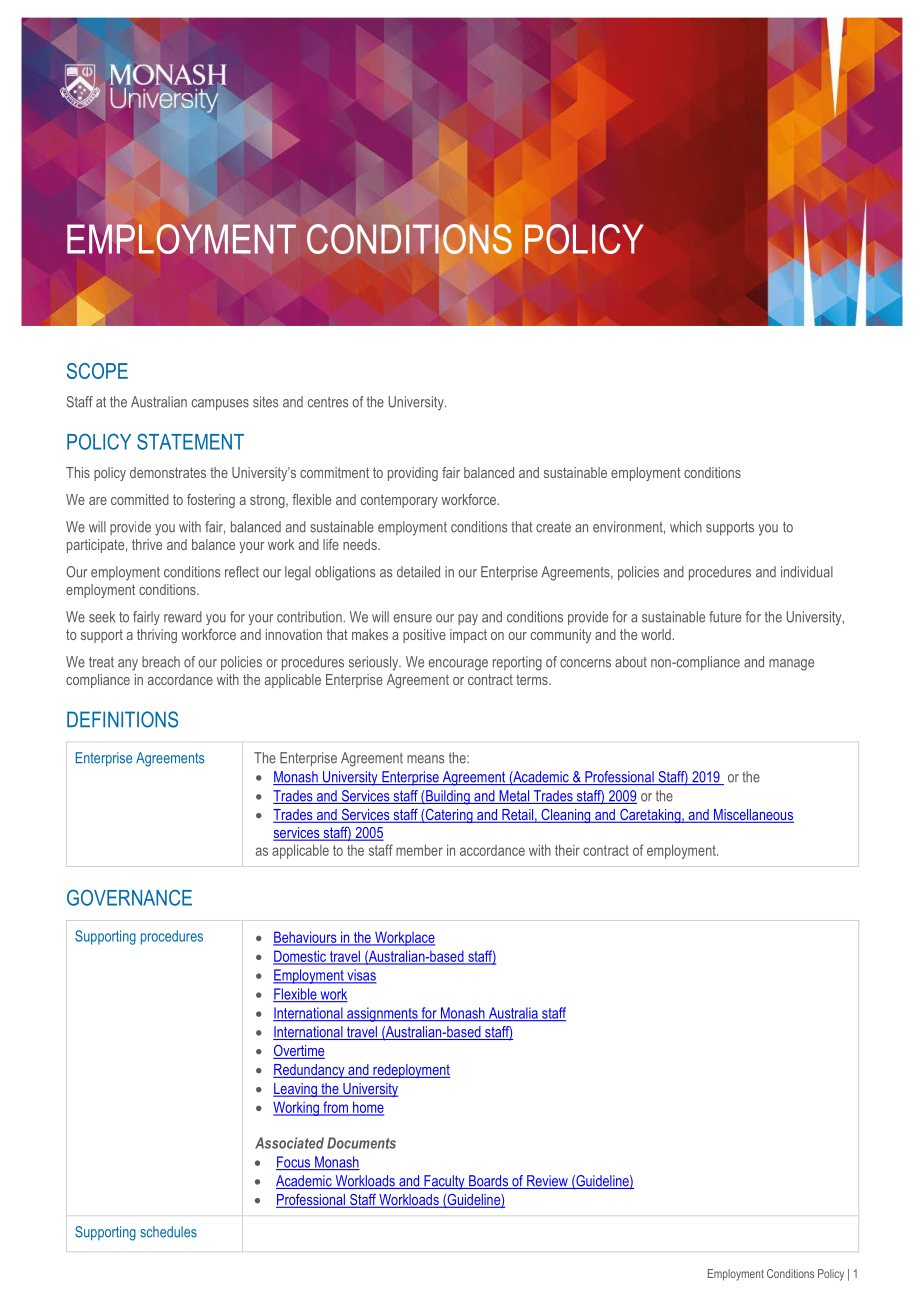 This page has height=1308, width=924. Describe the element at coordinates (122, 719) in the page. I see `DEFINITIONS` at that location.
